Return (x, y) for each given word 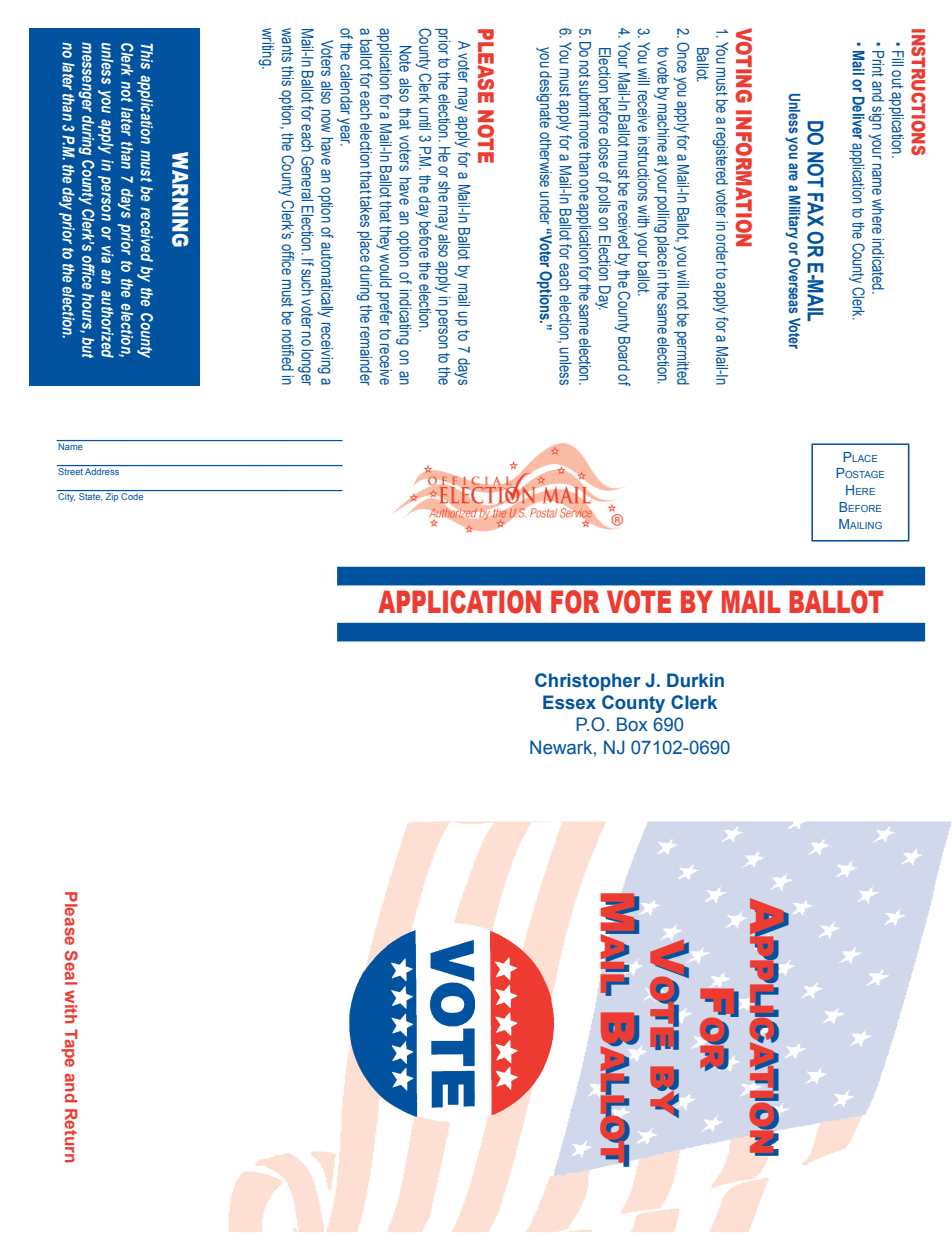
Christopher (588, 682)
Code (133, 495)
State (90, 495)
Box (632, 724)
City (66, 496)
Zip (112, 497)
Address (102, 471)
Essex (569, 702)
